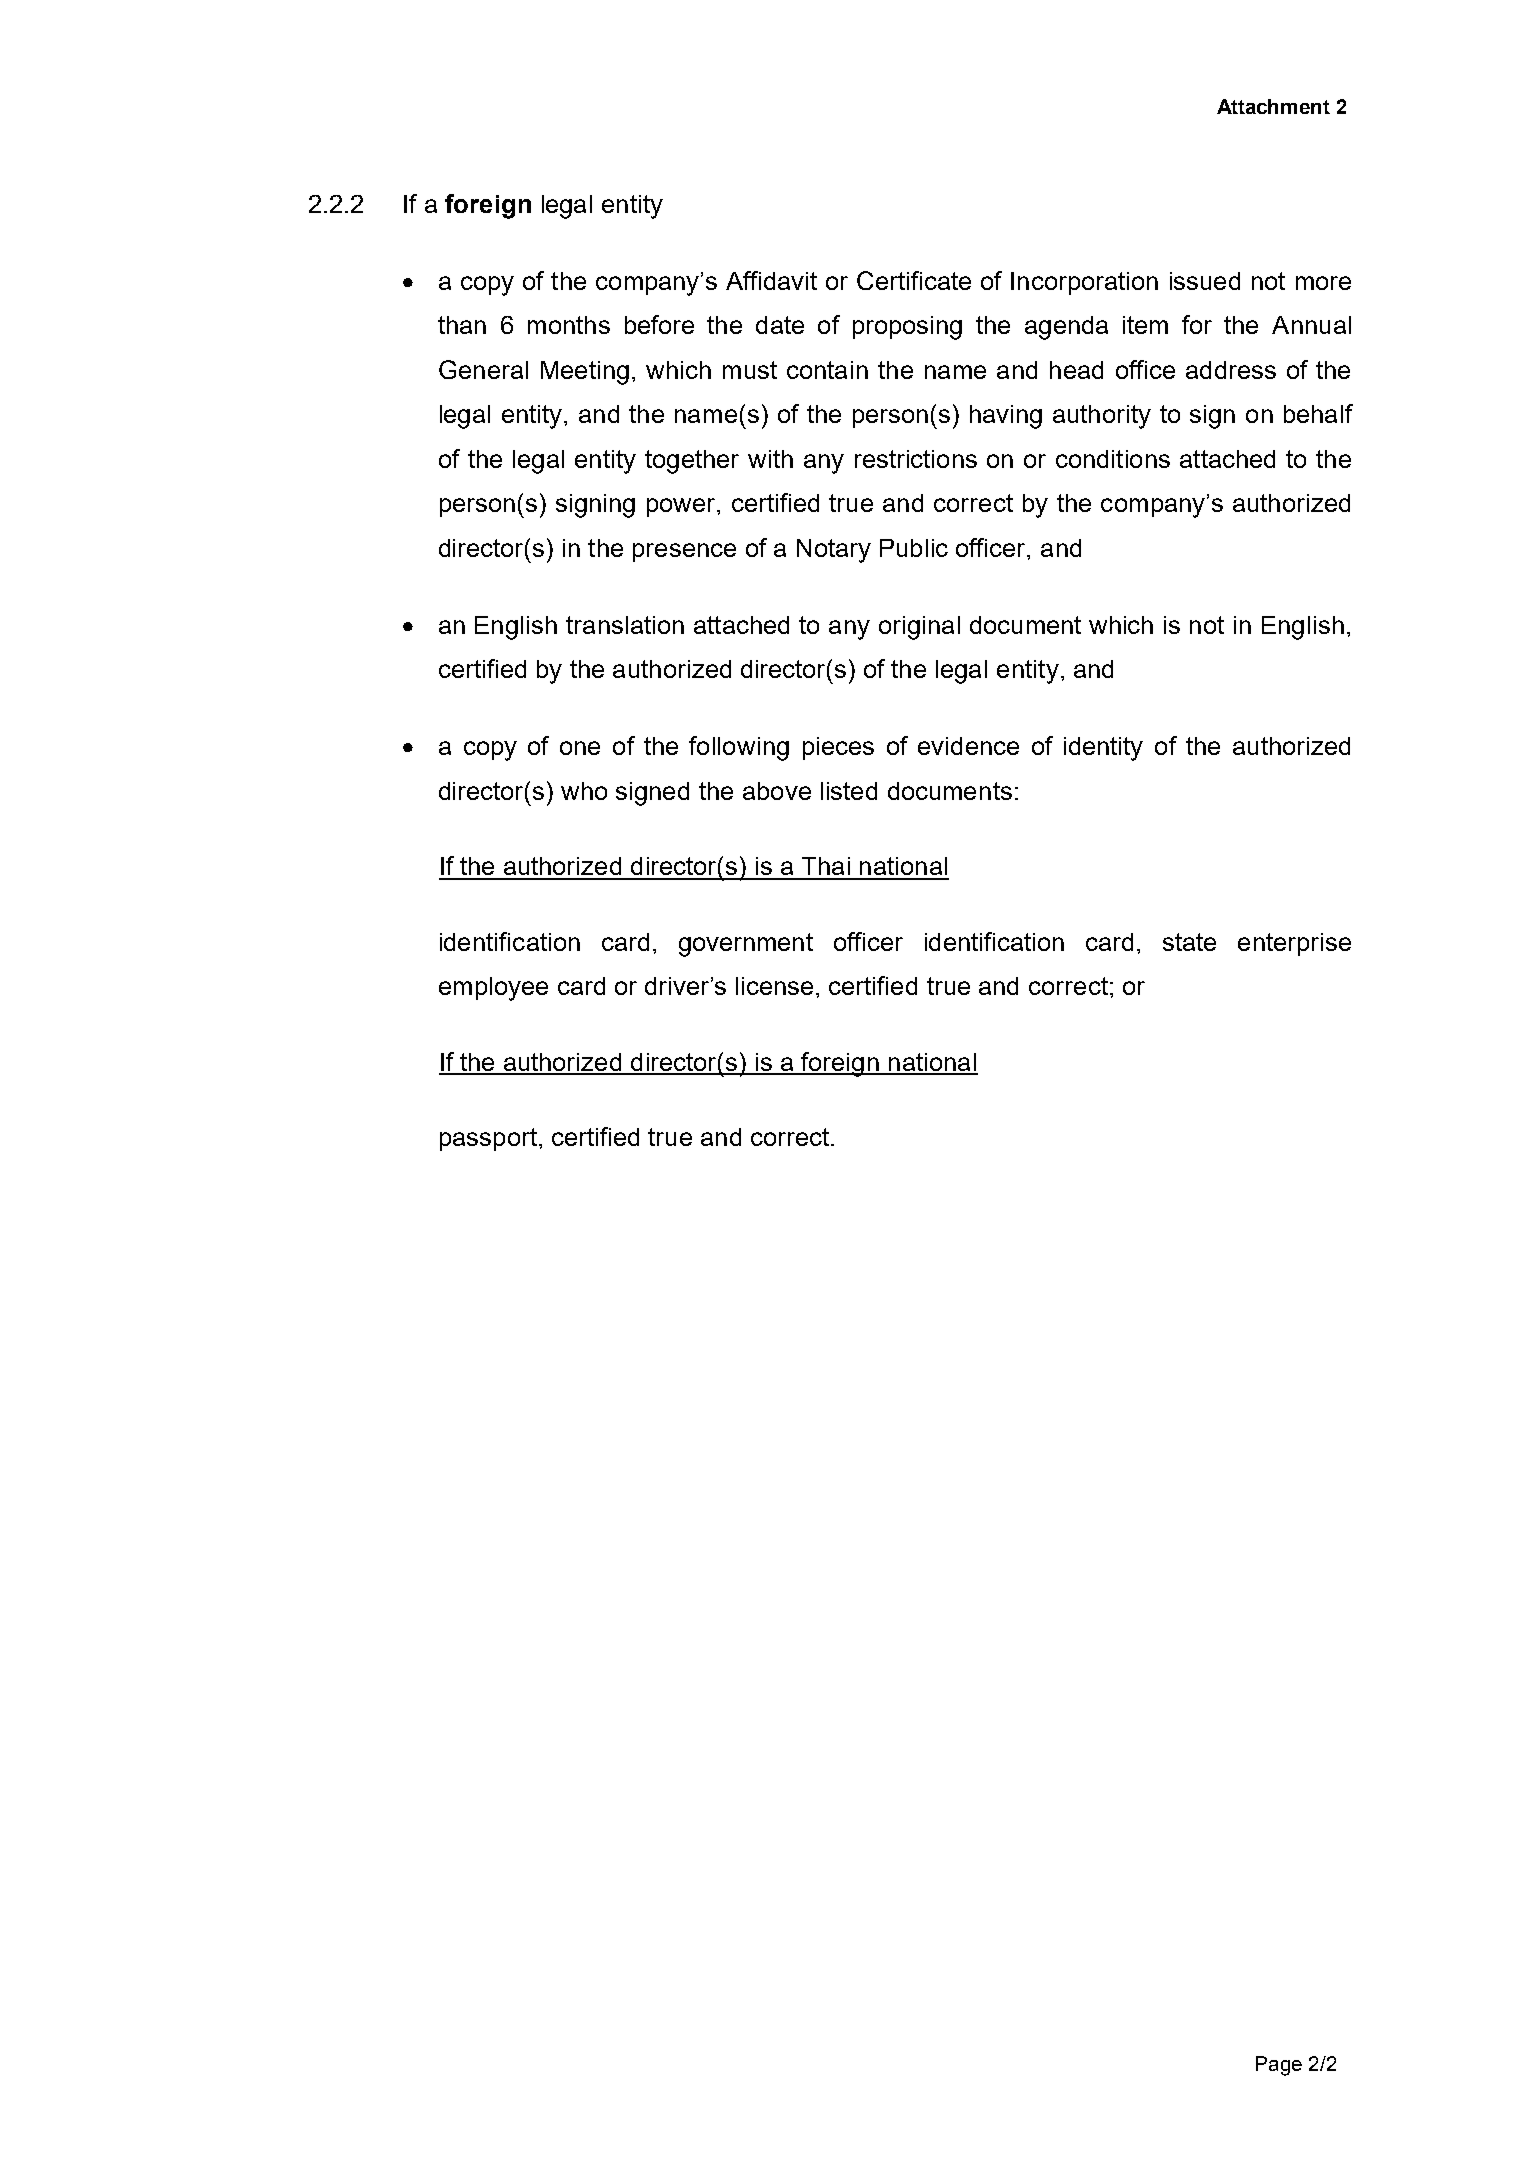 Image resolution: width=1535 pixels, height=2171 pixels. What do you see at coordinates (1279, 2066) in the document?
I see `Page` at bounding box center [1279, 2066].
